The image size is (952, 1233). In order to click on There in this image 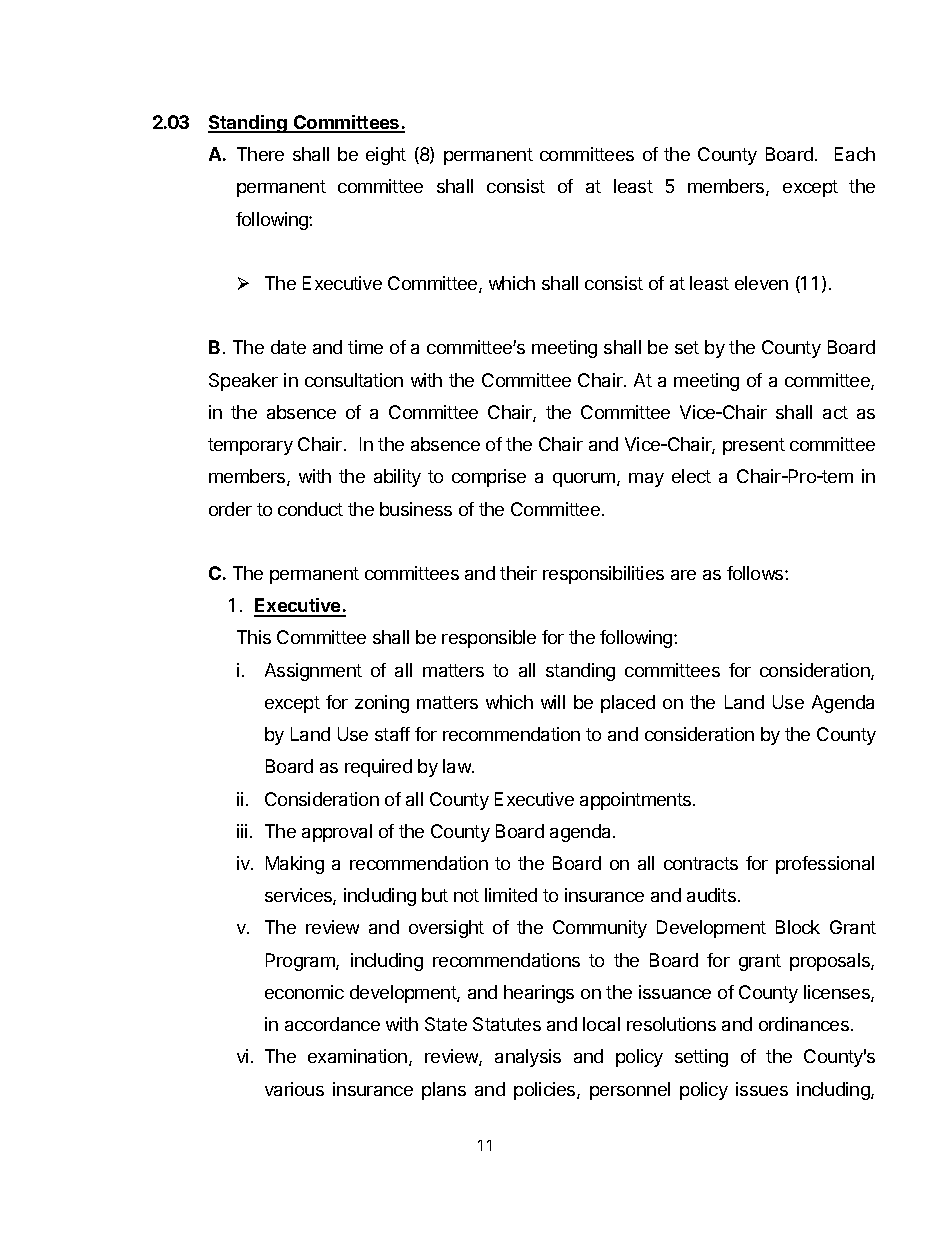, I will do `click(260, 154)`.
